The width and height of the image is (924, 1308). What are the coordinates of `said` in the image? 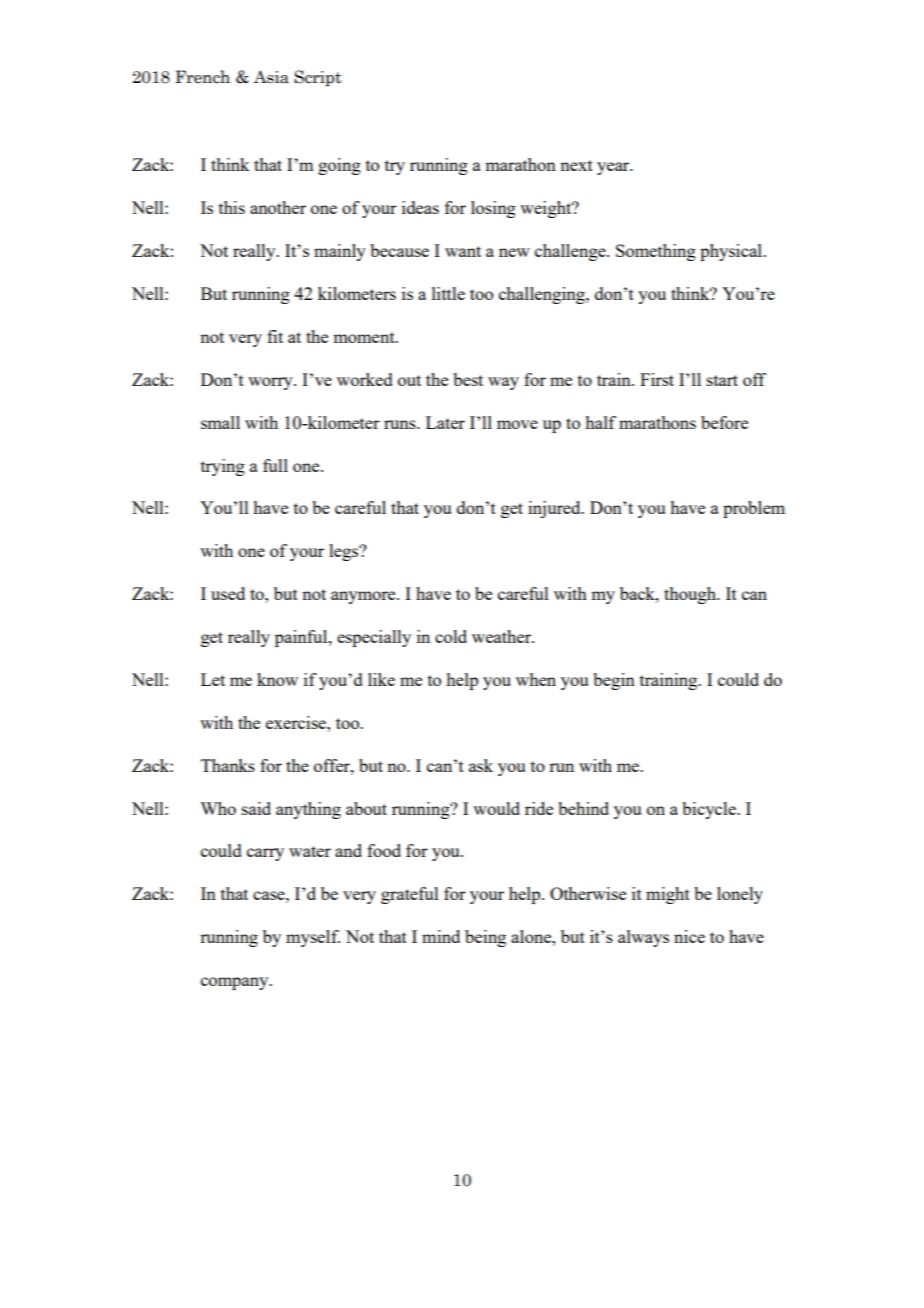 It's located at (256, 808).
